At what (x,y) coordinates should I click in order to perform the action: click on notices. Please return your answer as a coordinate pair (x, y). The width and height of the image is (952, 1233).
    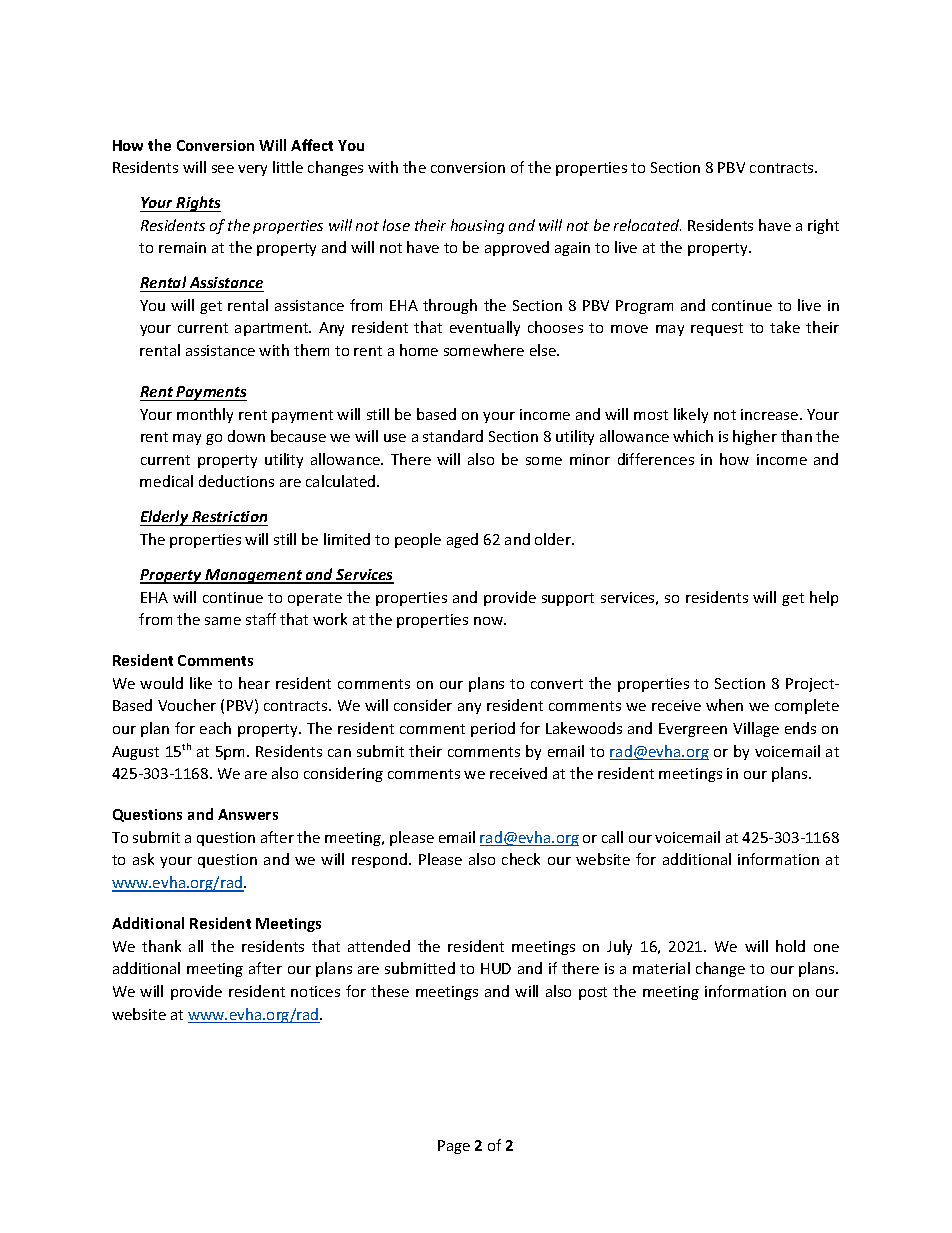
    Looking at the image, I should click on (315, 991).
